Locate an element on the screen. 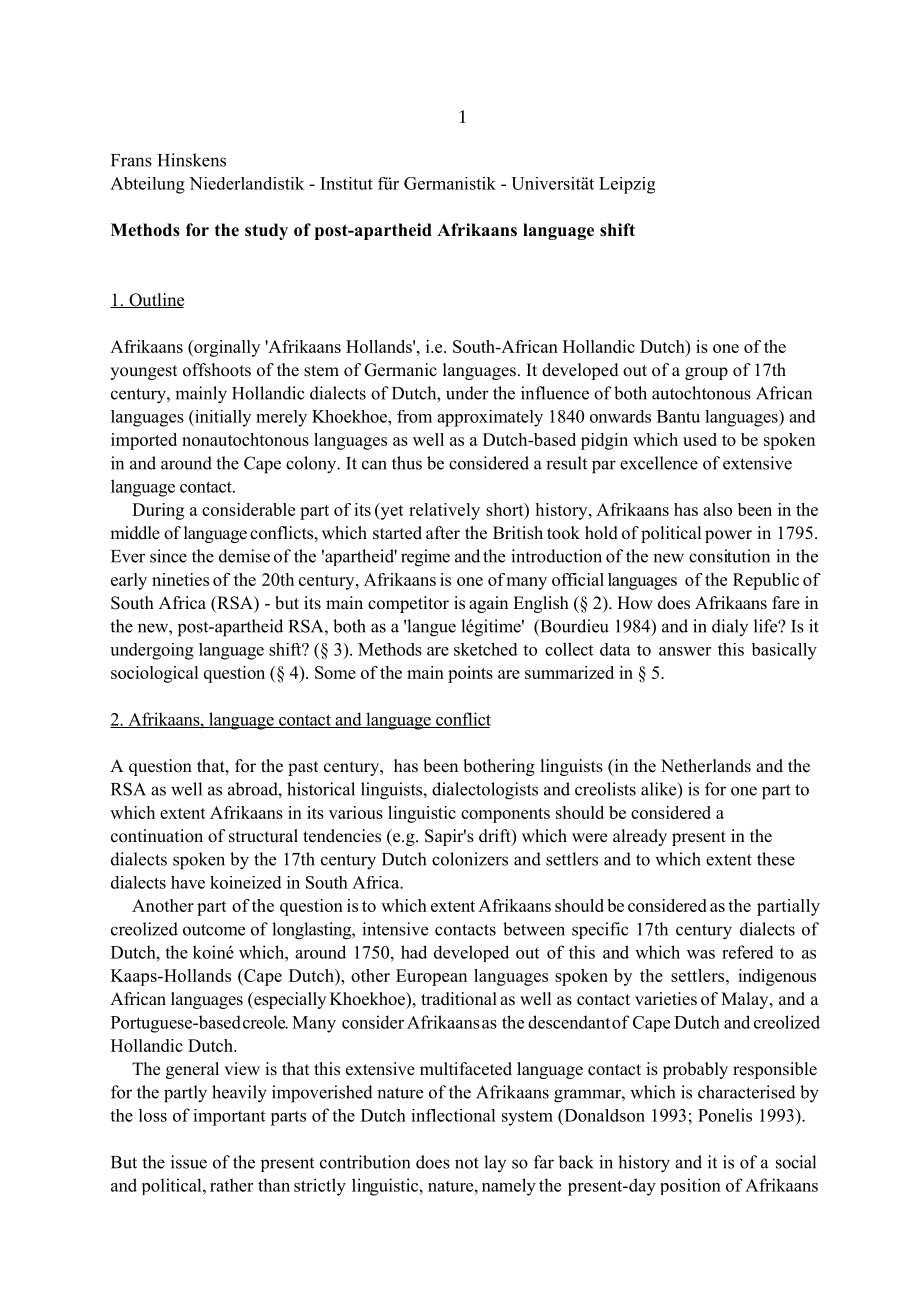 The height and width of the screenshot is (1308, 924). position is located at coordinates (690, 1186).
